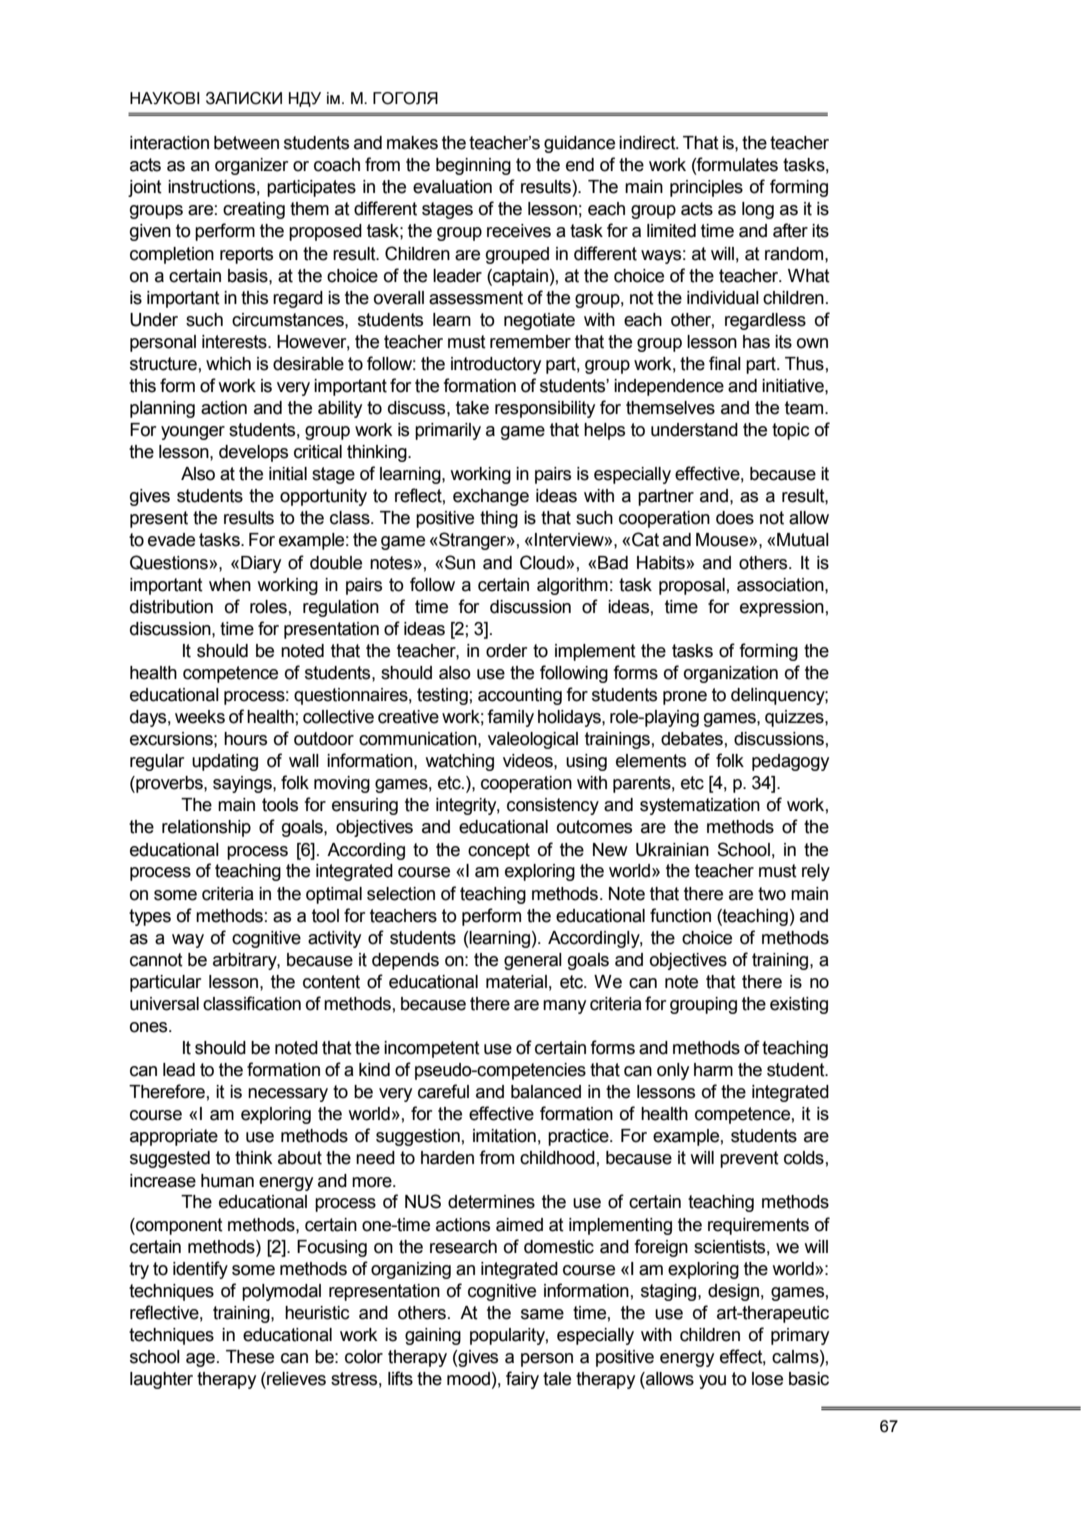 The image size is (1088, 1539). Describe the element at coordinates (150, 1027) in the document. I see `ones` at that location.
